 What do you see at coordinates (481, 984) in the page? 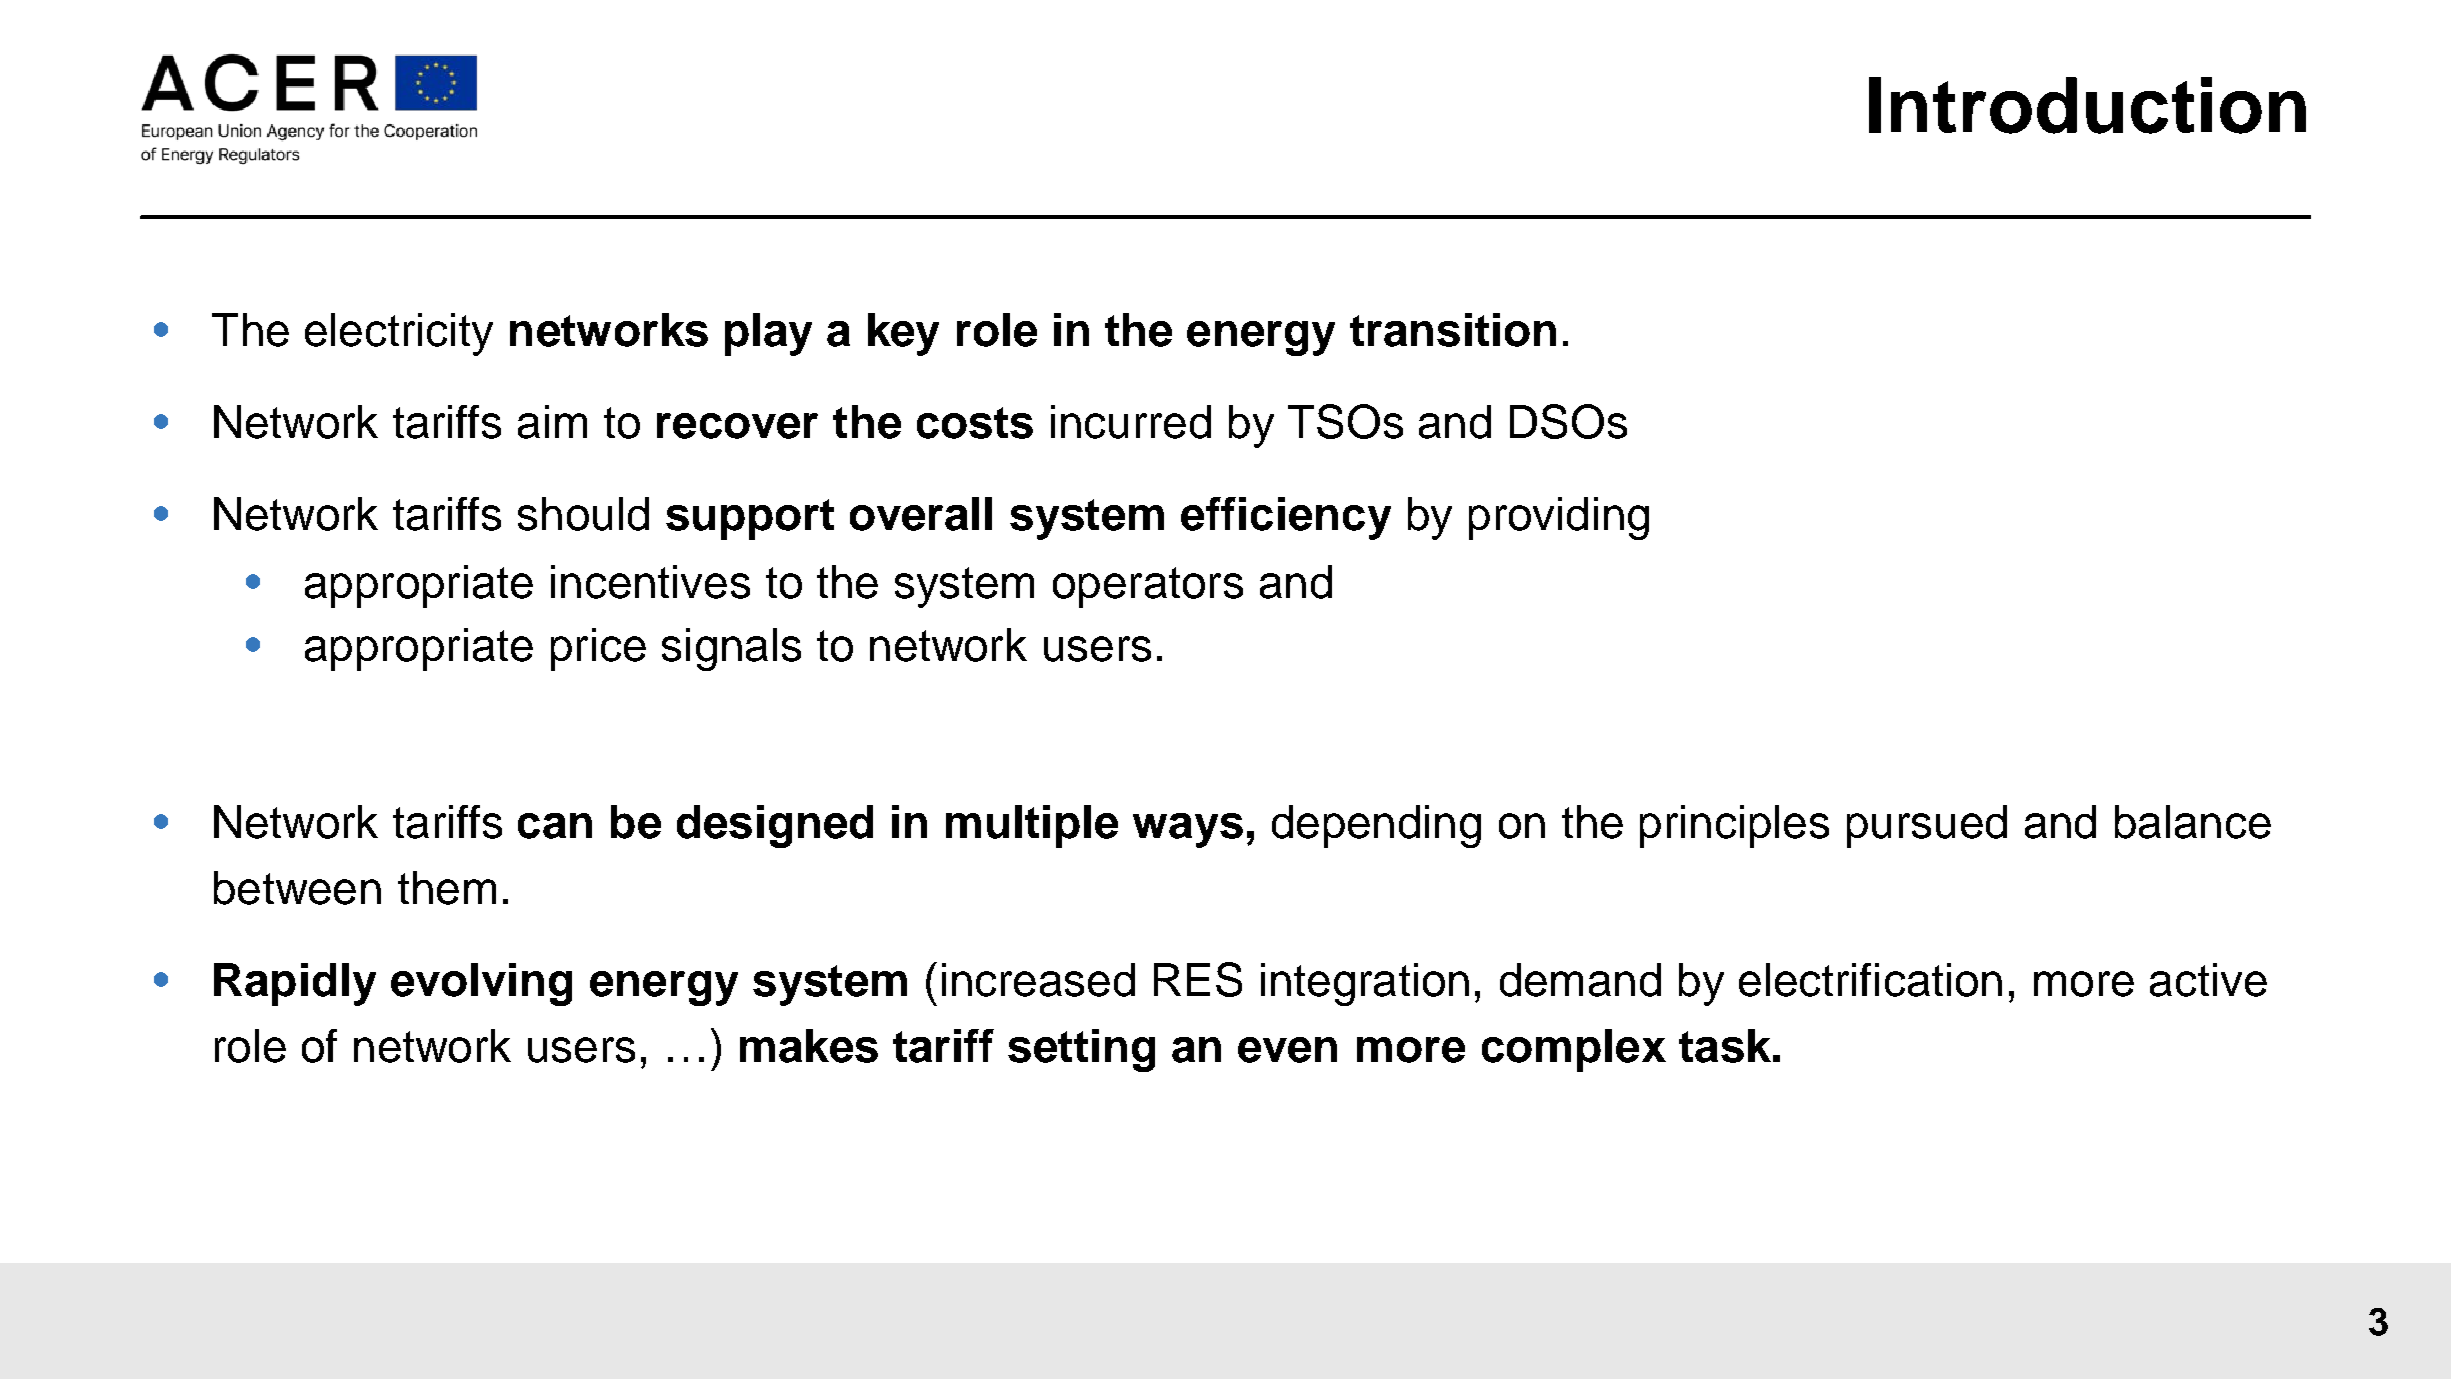
I see `evolving` at bounding box center [481, 984].
